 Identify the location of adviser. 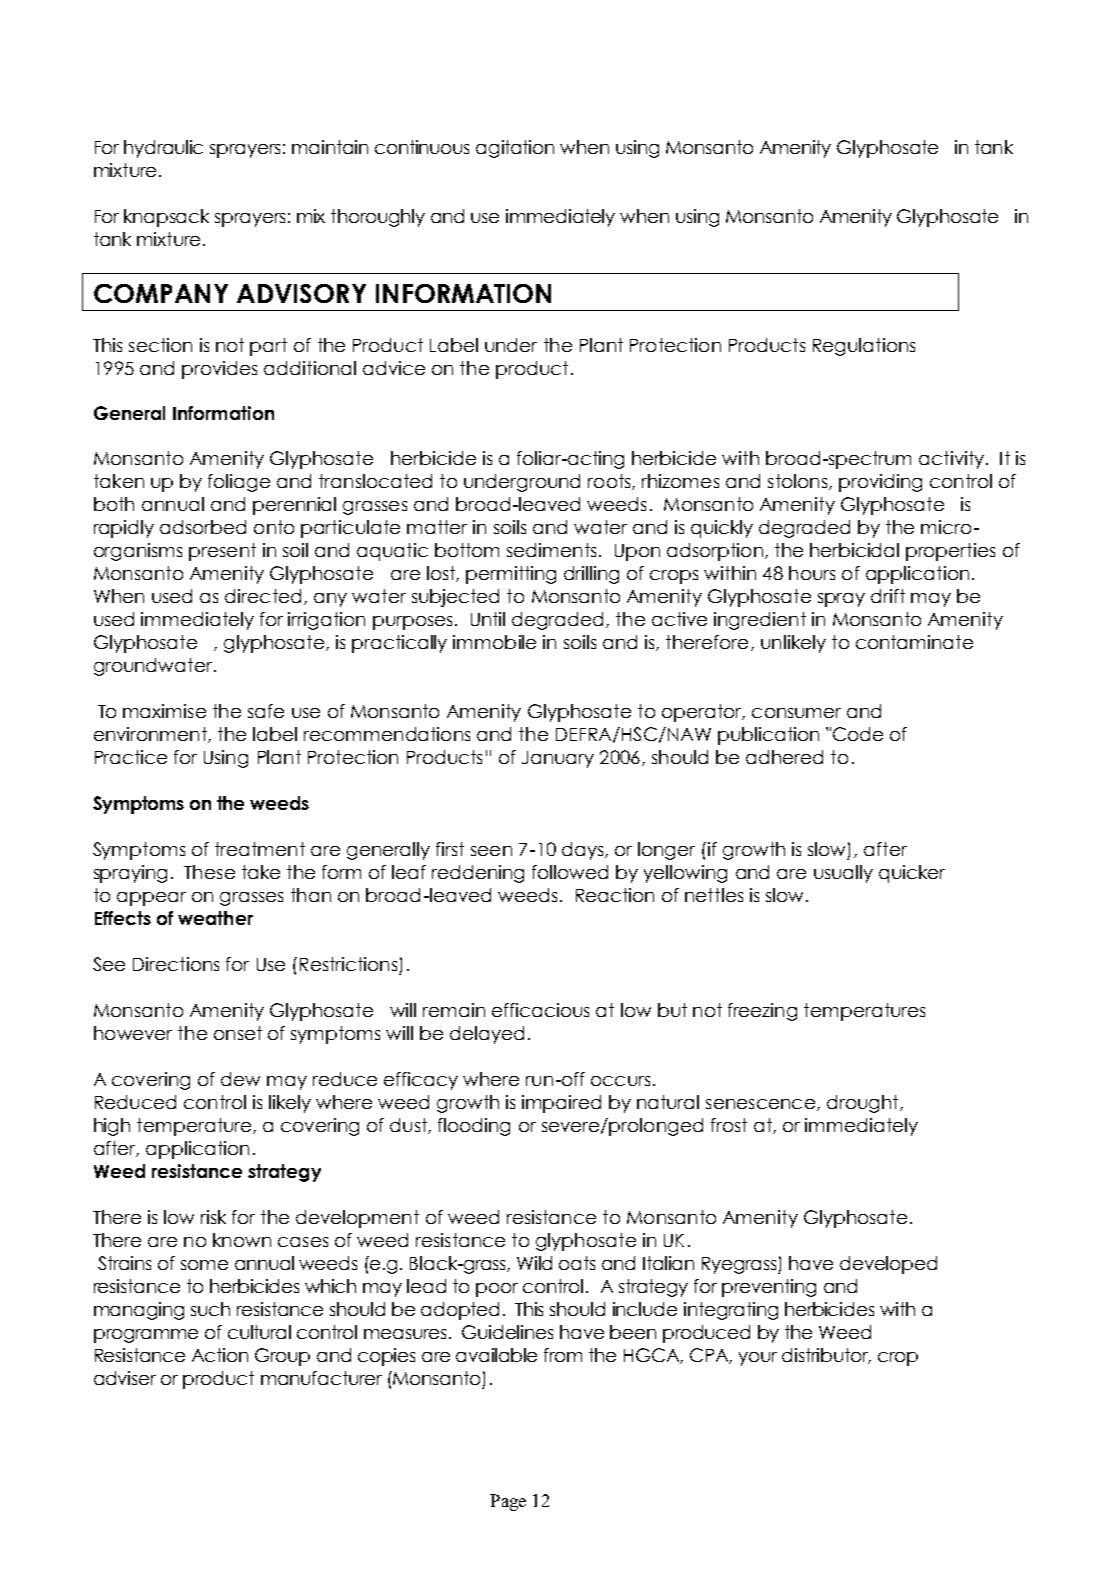
(125, 1378).
